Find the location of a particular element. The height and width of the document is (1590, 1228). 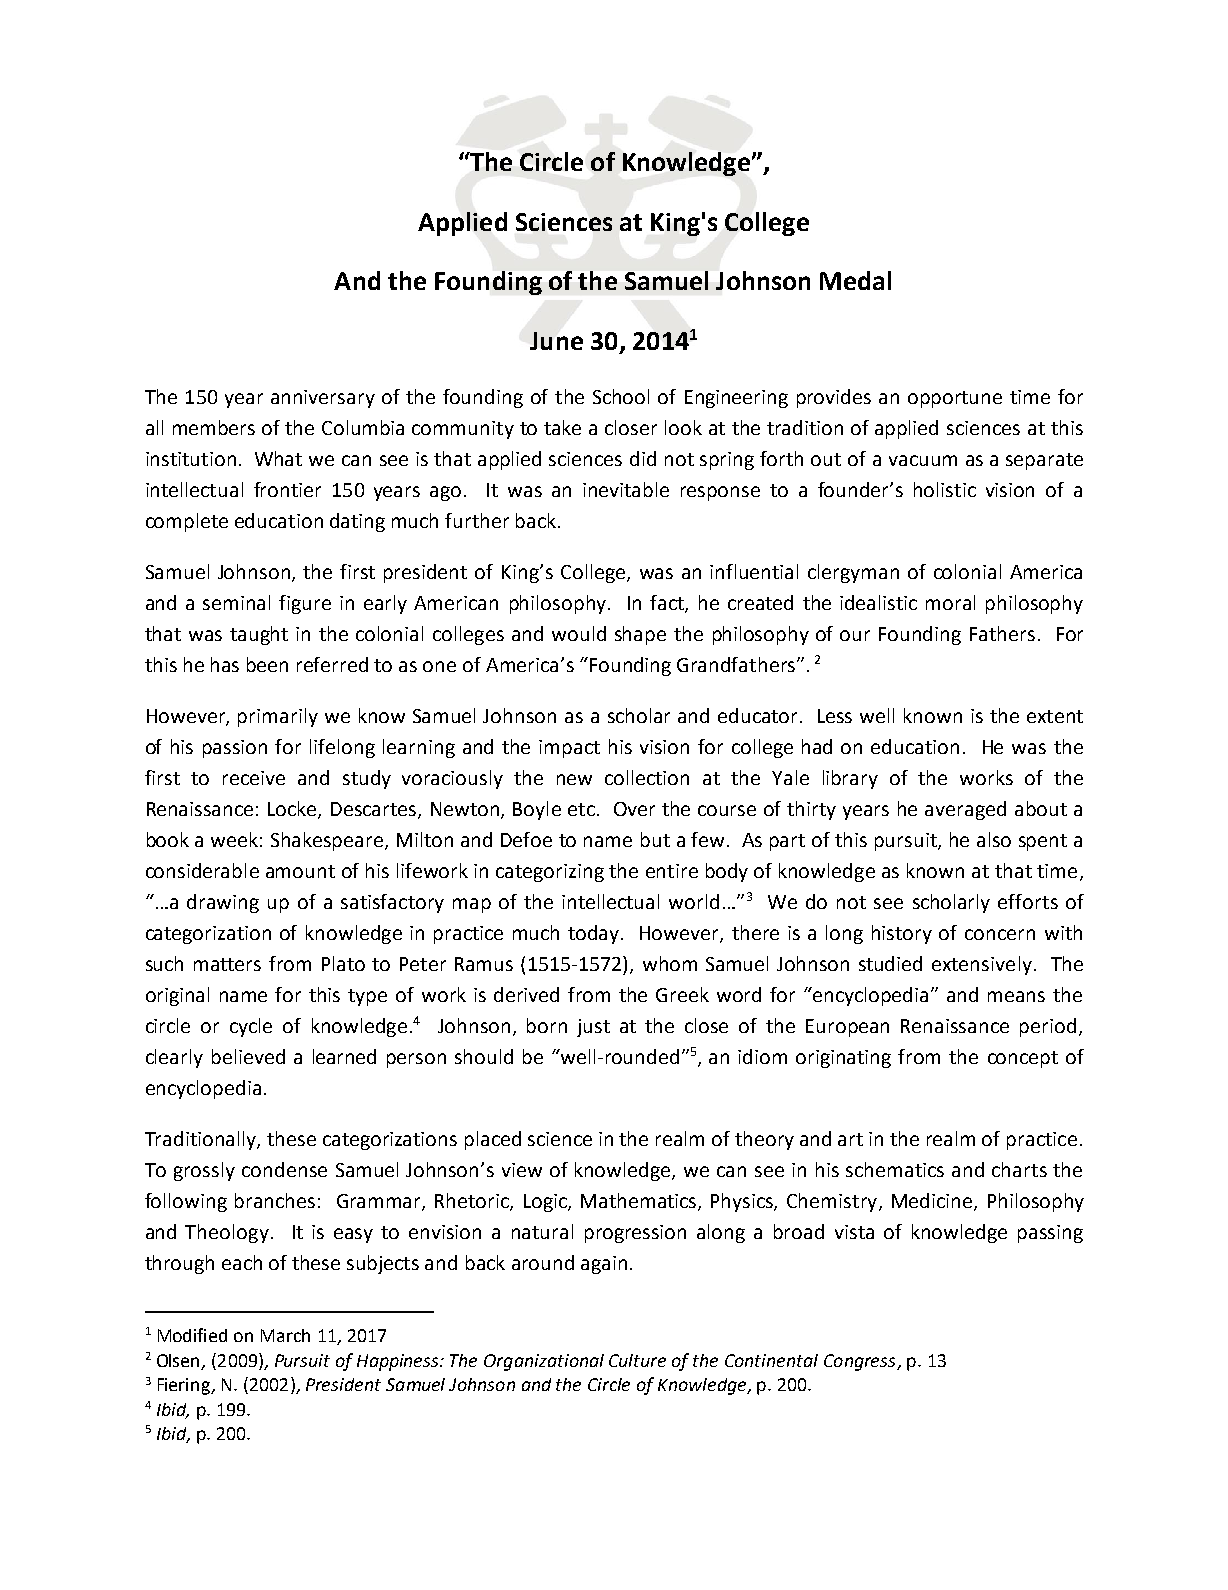

anniversary is located at coordinates (323, 399).
